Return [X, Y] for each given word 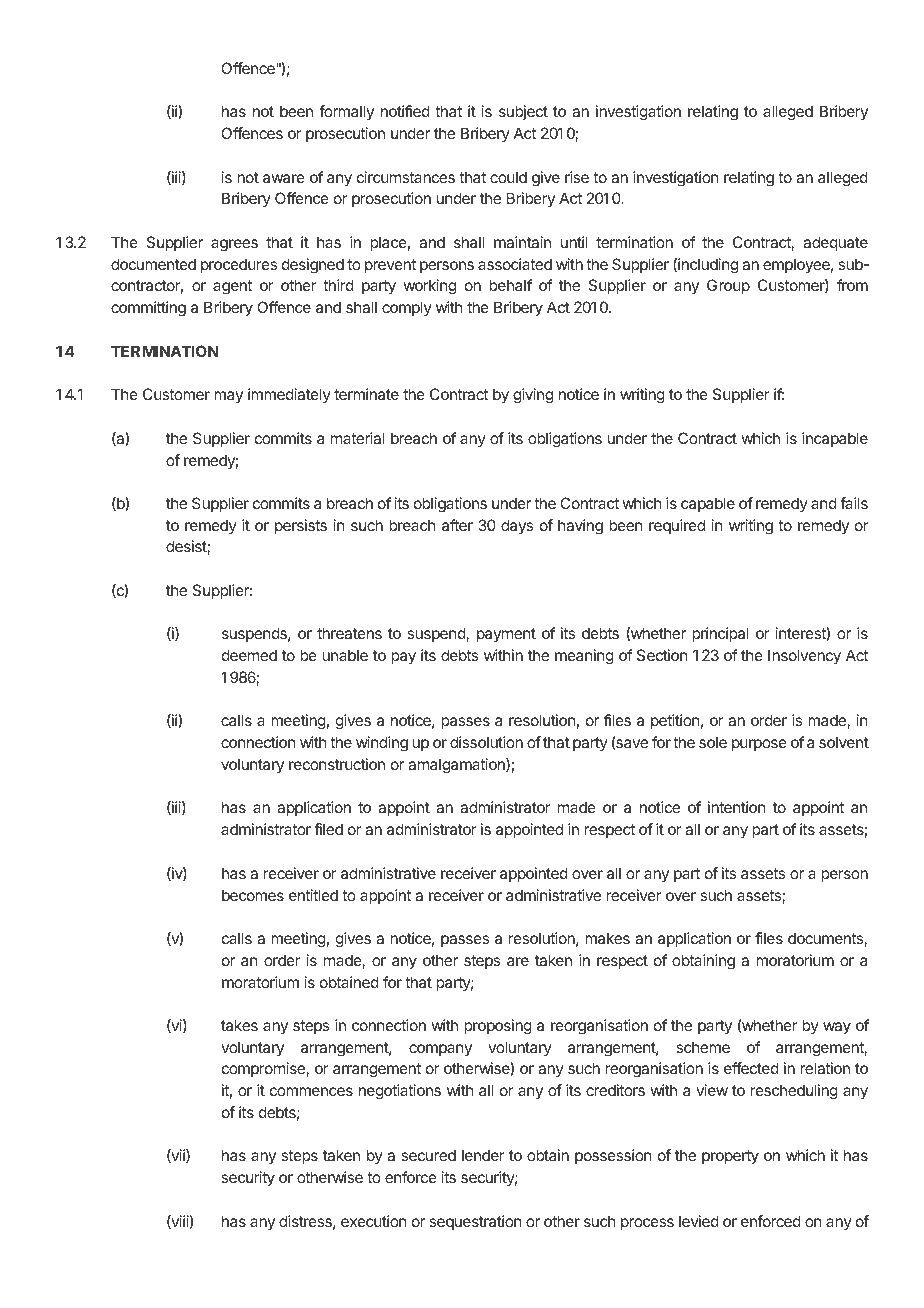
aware [284, 178]
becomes [253, 895]
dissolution [486, 742]
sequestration [475, 1222]
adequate [835, 243]
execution [374, 1221]
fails [854, 503]
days [517, 526]
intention [737, 807]
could [508, 177]
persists [301, 526]
